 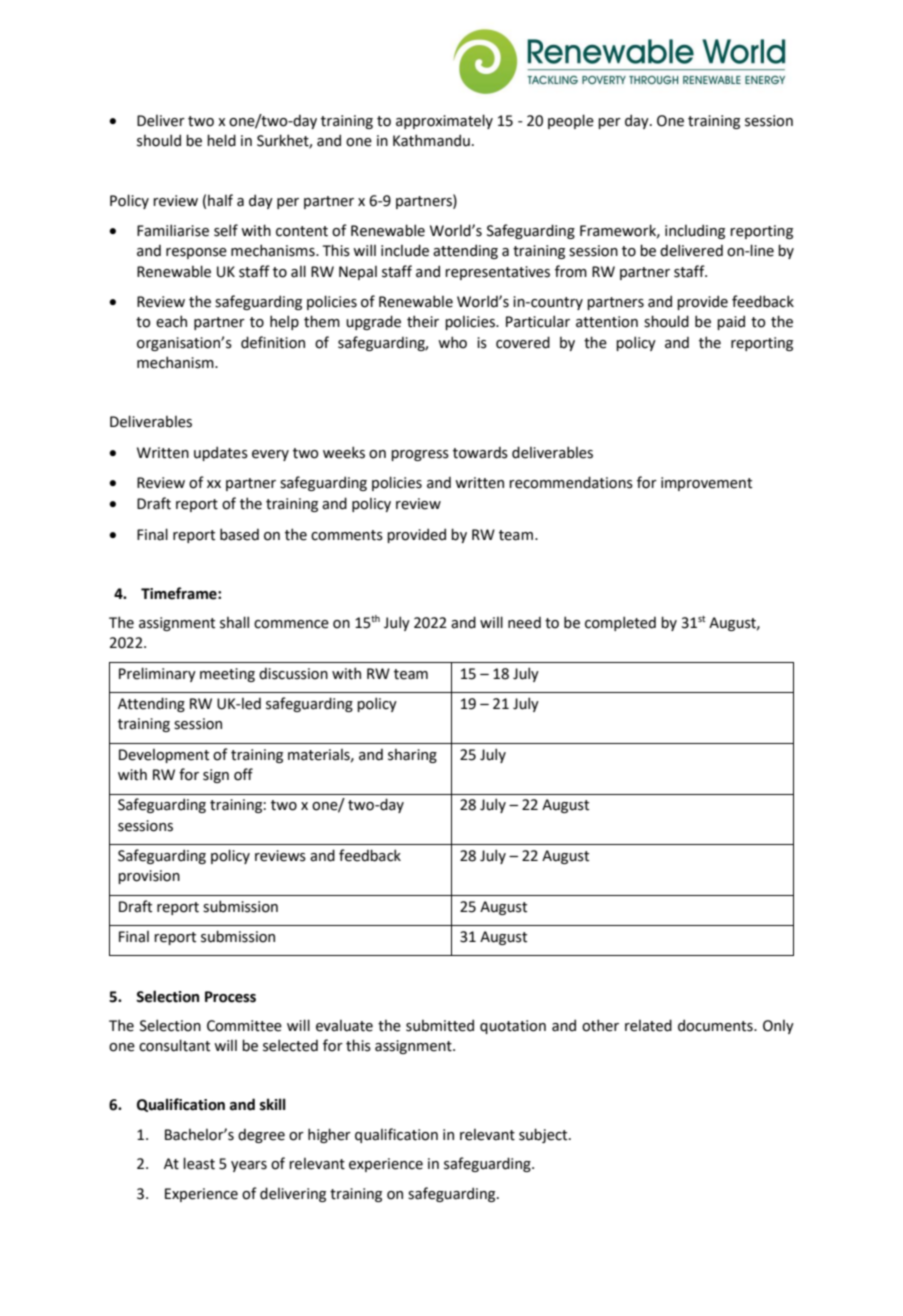 I want to click on towards, so click(x=480, y=453).
